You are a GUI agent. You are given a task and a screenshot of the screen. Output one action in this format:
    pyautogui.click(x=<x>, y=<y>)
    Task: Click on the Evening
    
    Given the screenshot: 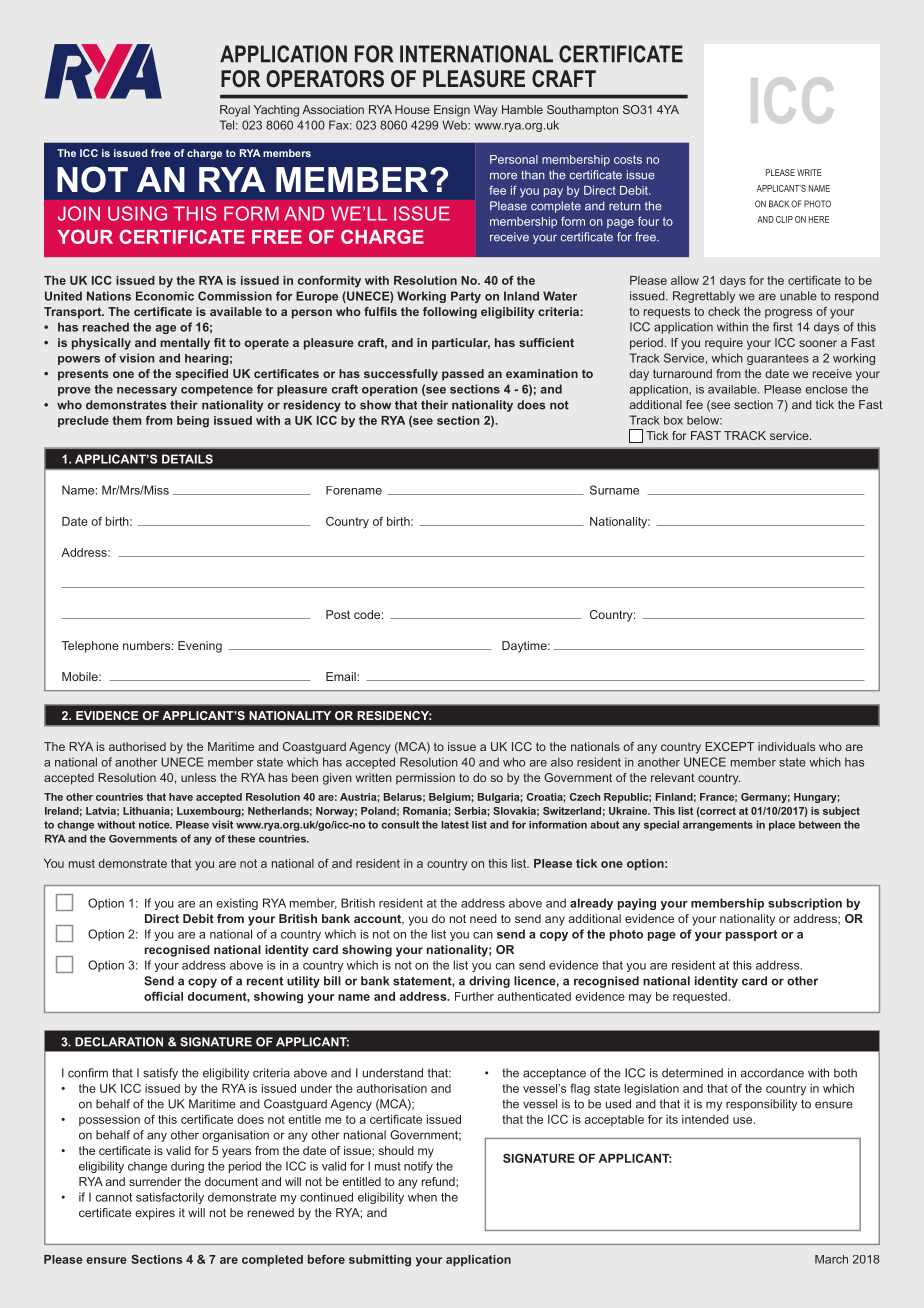 What is the action you would take?
    pyautogui.click(x=200, y=647)
